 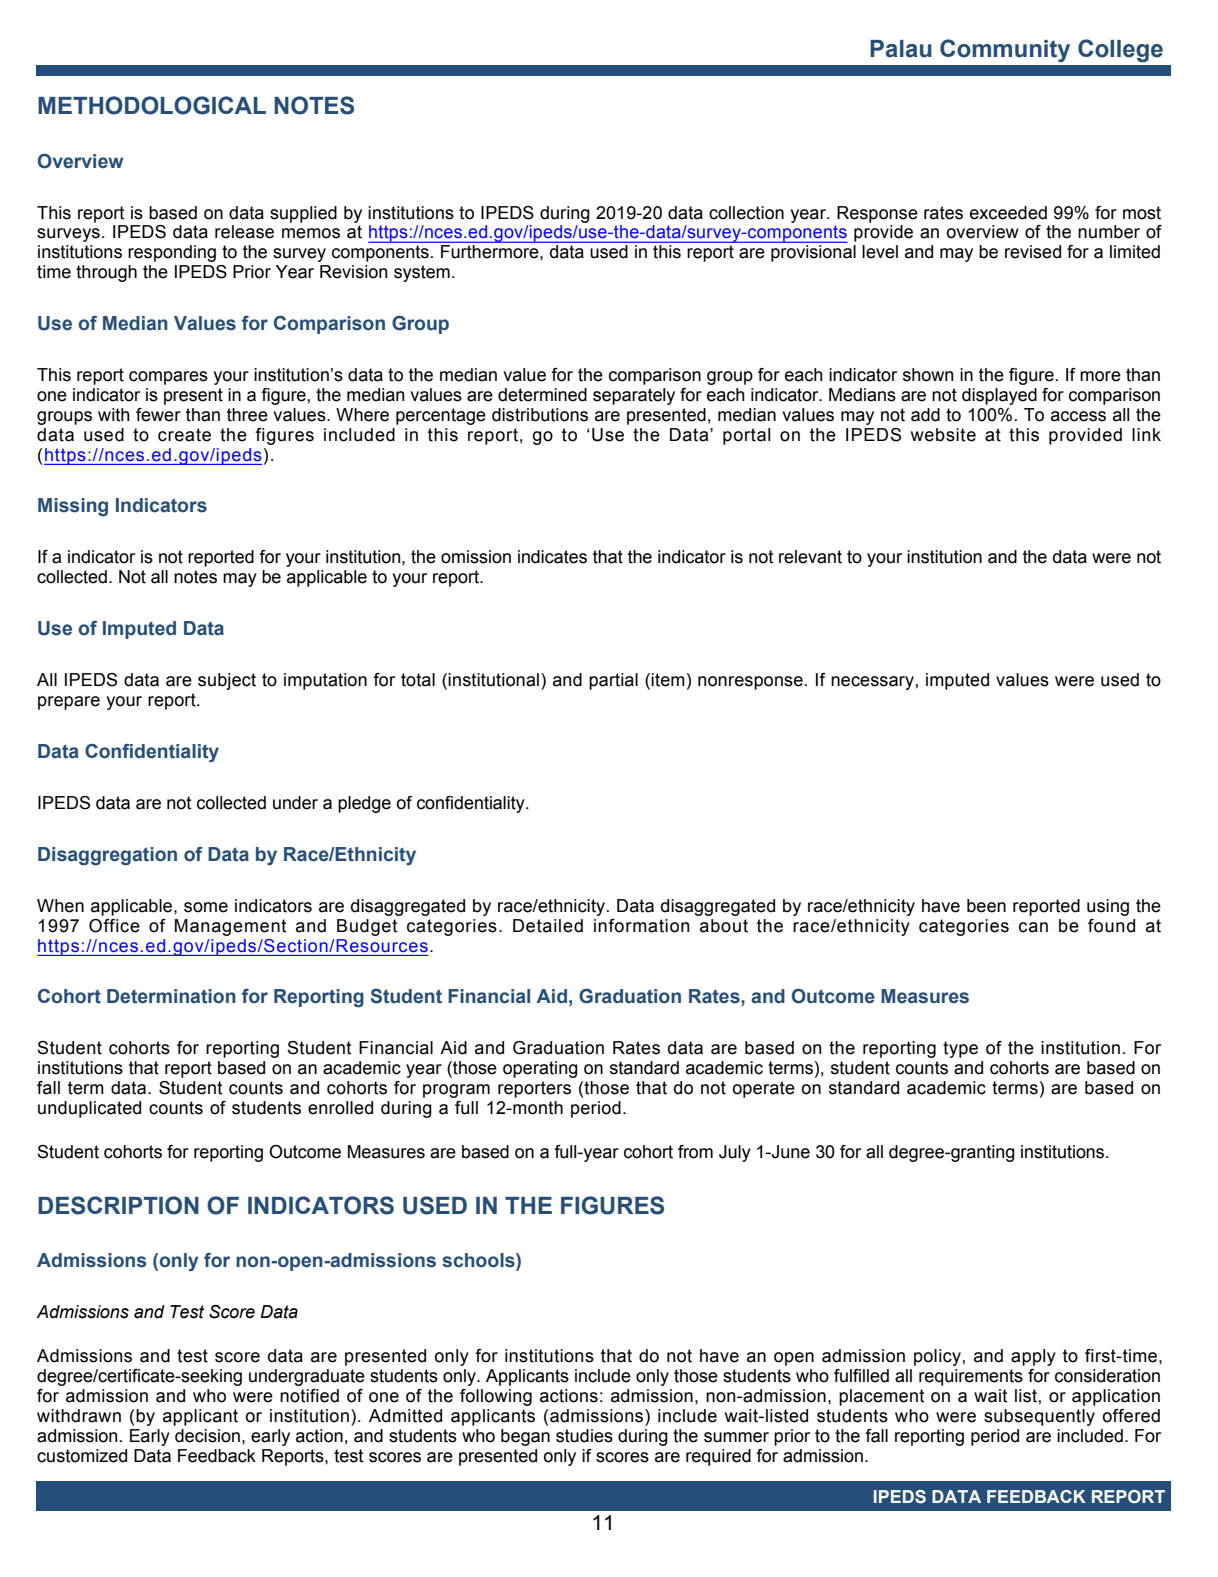 I want to click on Palau, so click(x=901, y=49).
